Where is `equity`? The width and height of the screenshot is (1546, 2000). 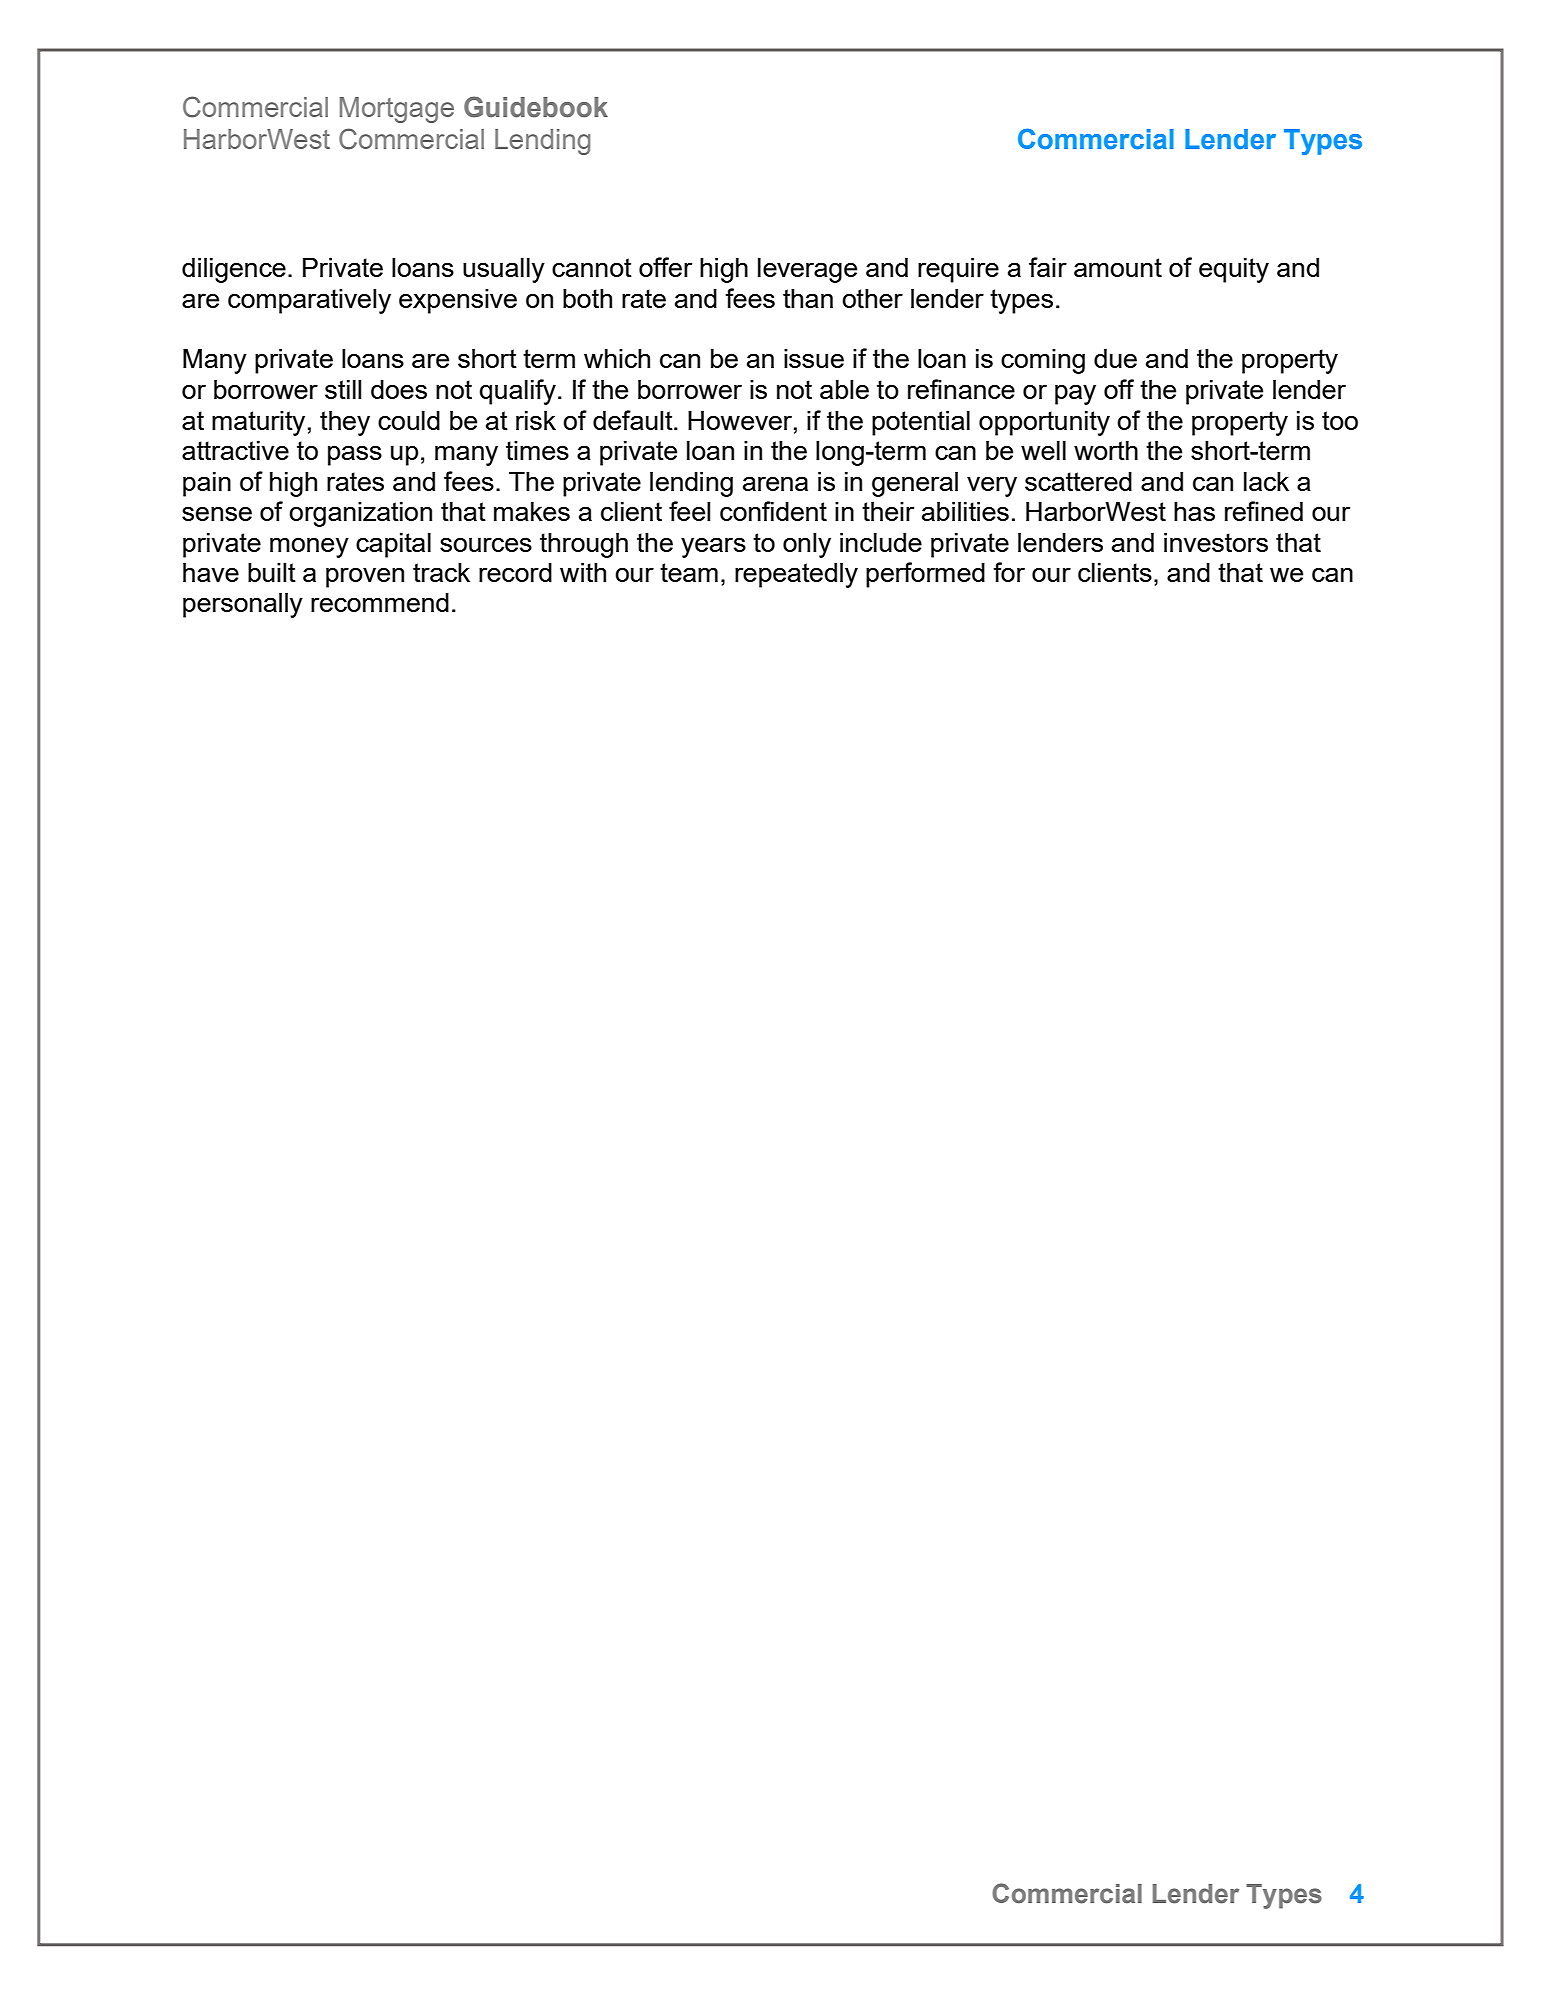
equity is located at coordinates (1234, 270).
